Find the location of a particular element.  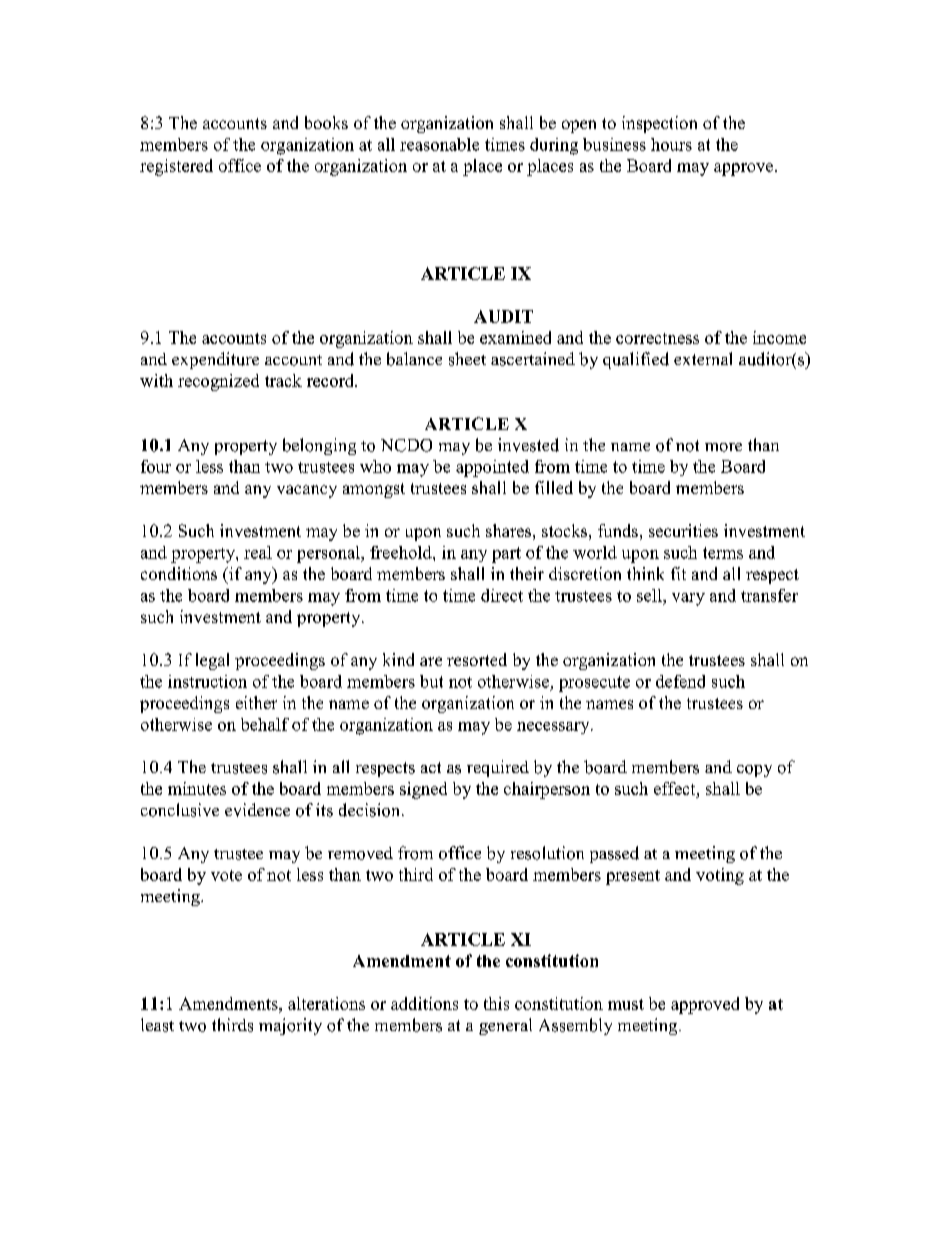

hours is located at coordinates (671, 144).
